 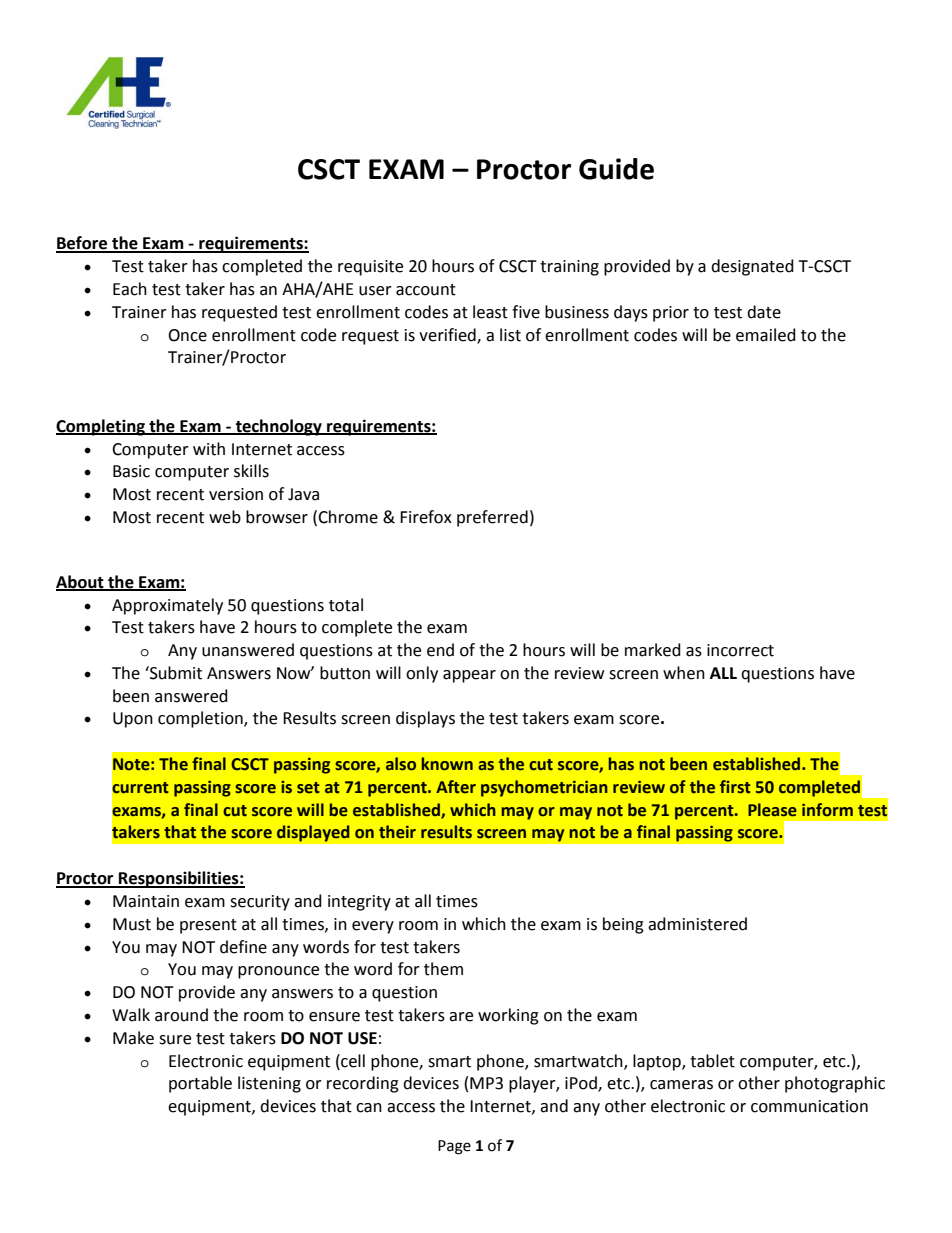 What do you see at coordinates (426, 517) in the screenshot?
I see `Firefox` at bounding box center [426, 517].
